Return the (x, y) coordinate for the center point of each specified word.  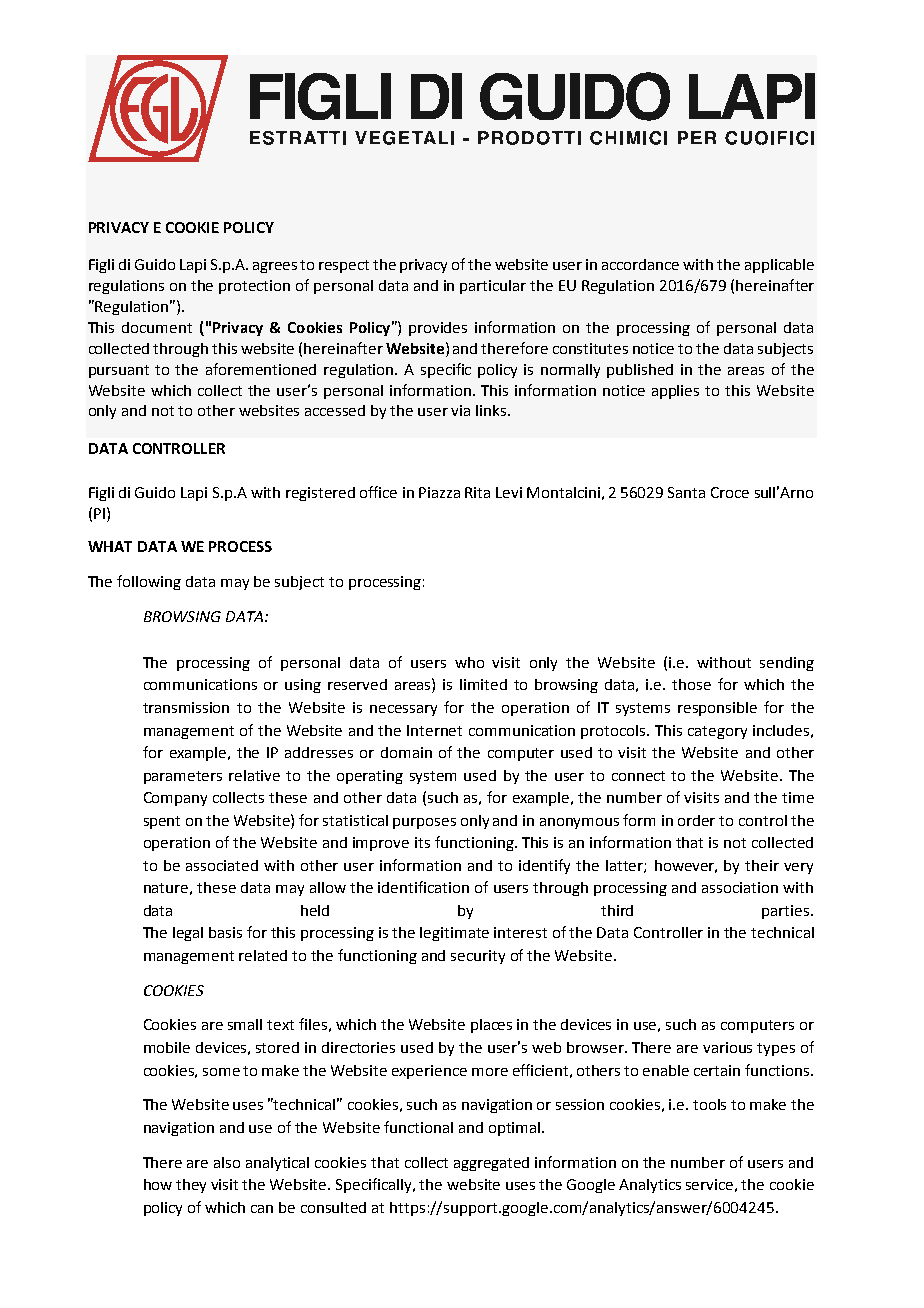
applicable (779, 266)
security (478, 957)
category (717, 732)
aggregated (491, 1164)
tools (709, 1104)
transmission (186, 707)
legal (188, 934)
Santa (686, 492)
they (191, 1186)
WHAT (110, 546)
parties (787, 912)
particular (493, 287)
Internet (434, 730)
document (157, 327)
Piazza (439, 492)
